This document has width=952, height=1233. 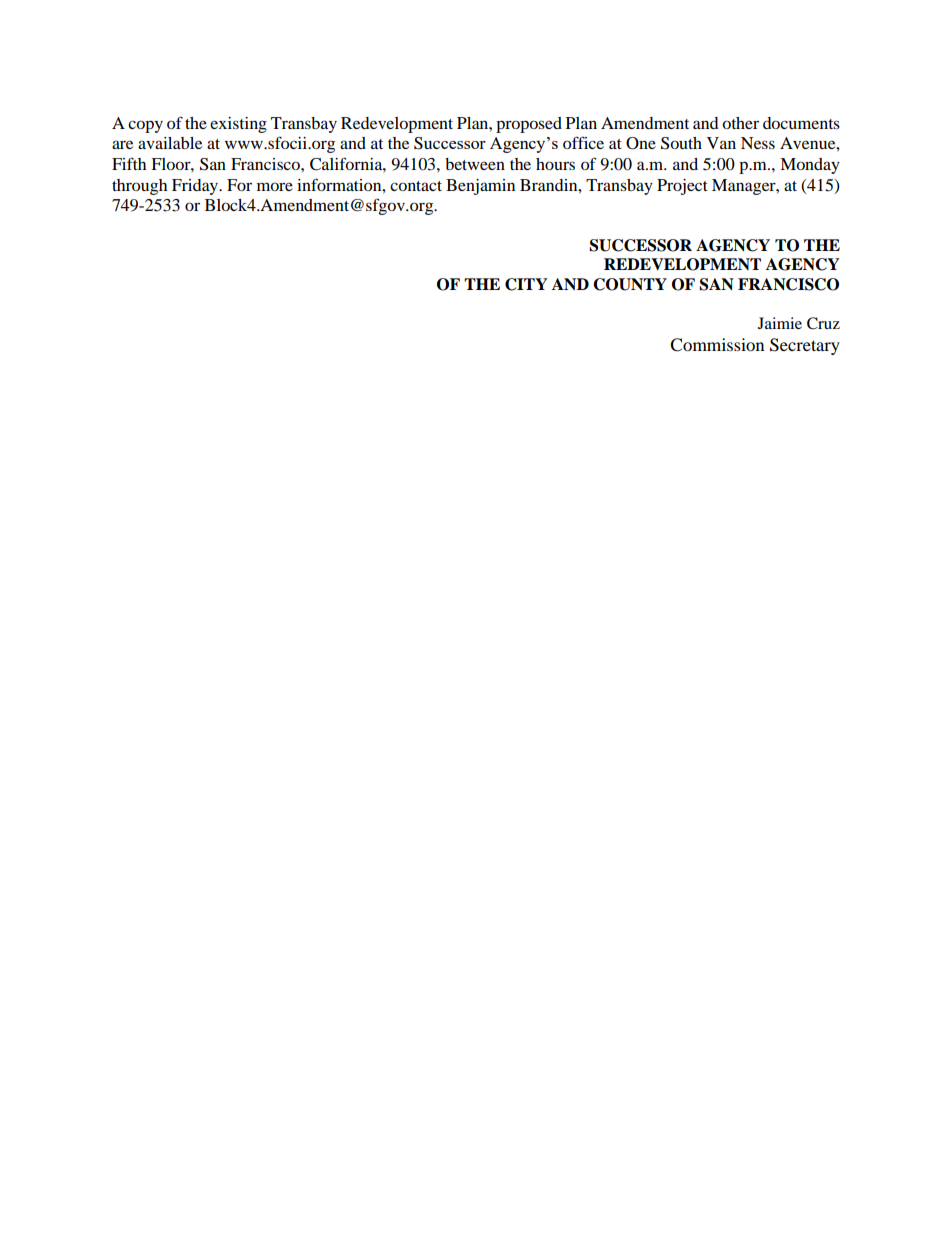 What do you see at coordinates (717, 345) in the document?
I see `Commission` at bounding box center [717, 345].
